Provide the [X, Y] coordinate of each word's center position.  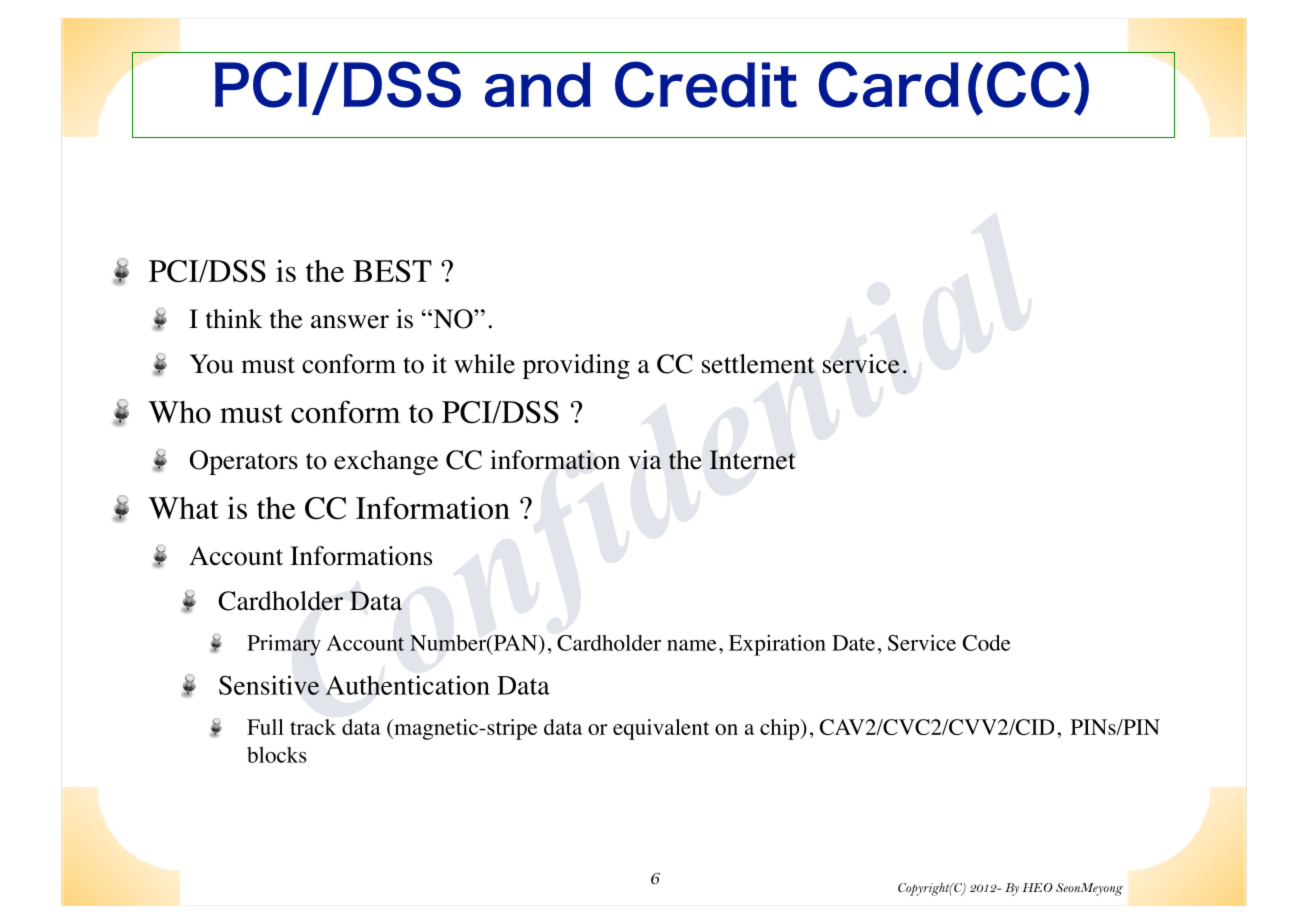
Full [265, 727]
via [645, 459]
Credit [706, 84]
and [538, 85]
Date [853, 643]
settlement [758, 364]
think [234, 319]
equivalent [661, 729]
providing [576, 366]
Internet [752, 460]
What [183, 508]
